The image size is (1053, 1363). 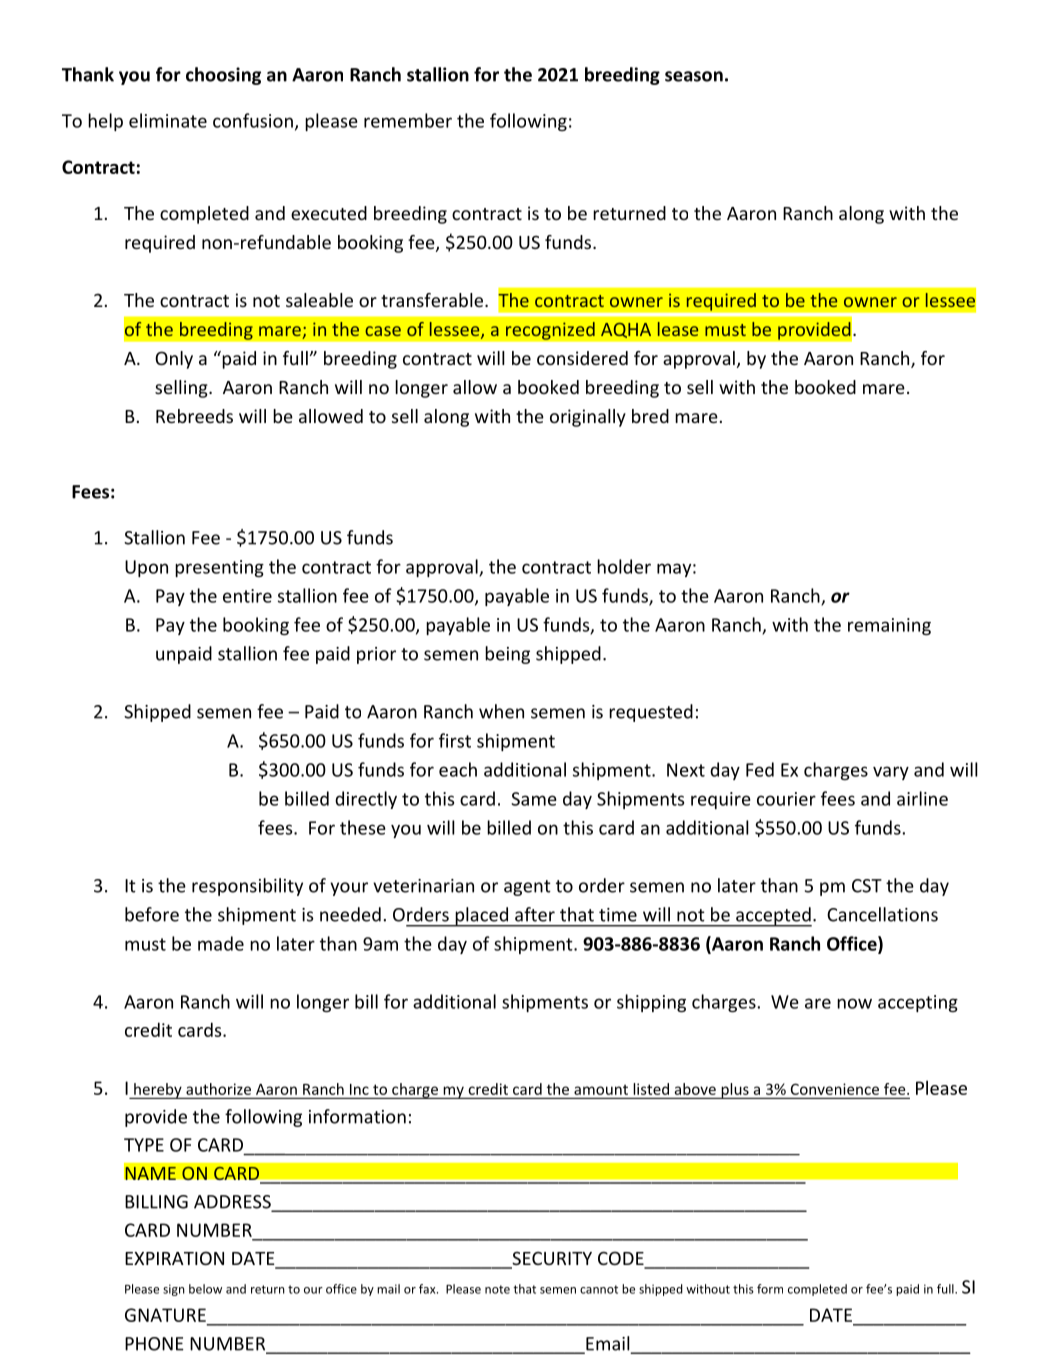 What do you see at coordinates (205, 1289) in the page?
I see `below` at bounding box center [205, 1289].
